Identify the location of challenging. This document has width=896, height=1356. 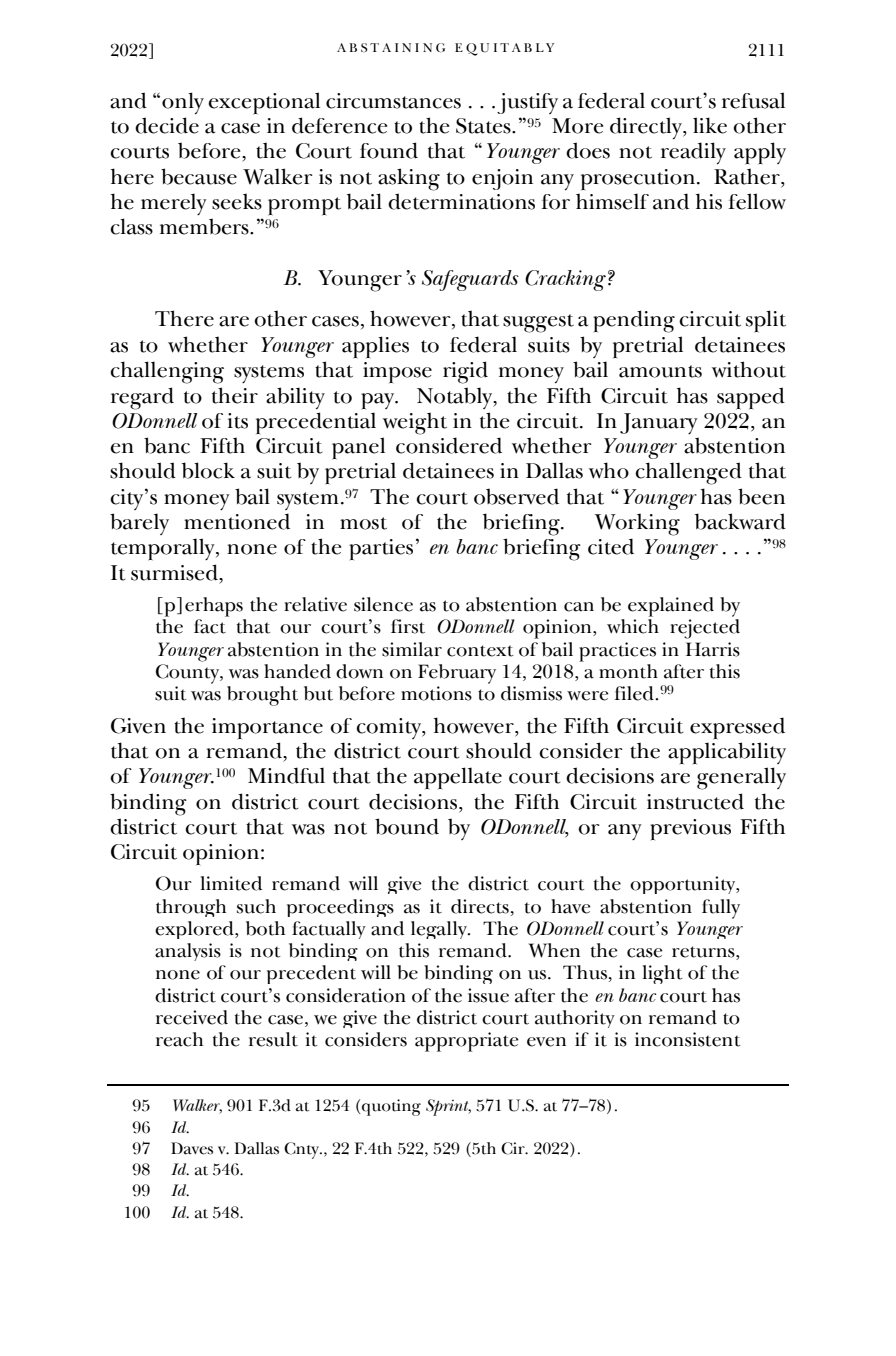
(167, 372).
